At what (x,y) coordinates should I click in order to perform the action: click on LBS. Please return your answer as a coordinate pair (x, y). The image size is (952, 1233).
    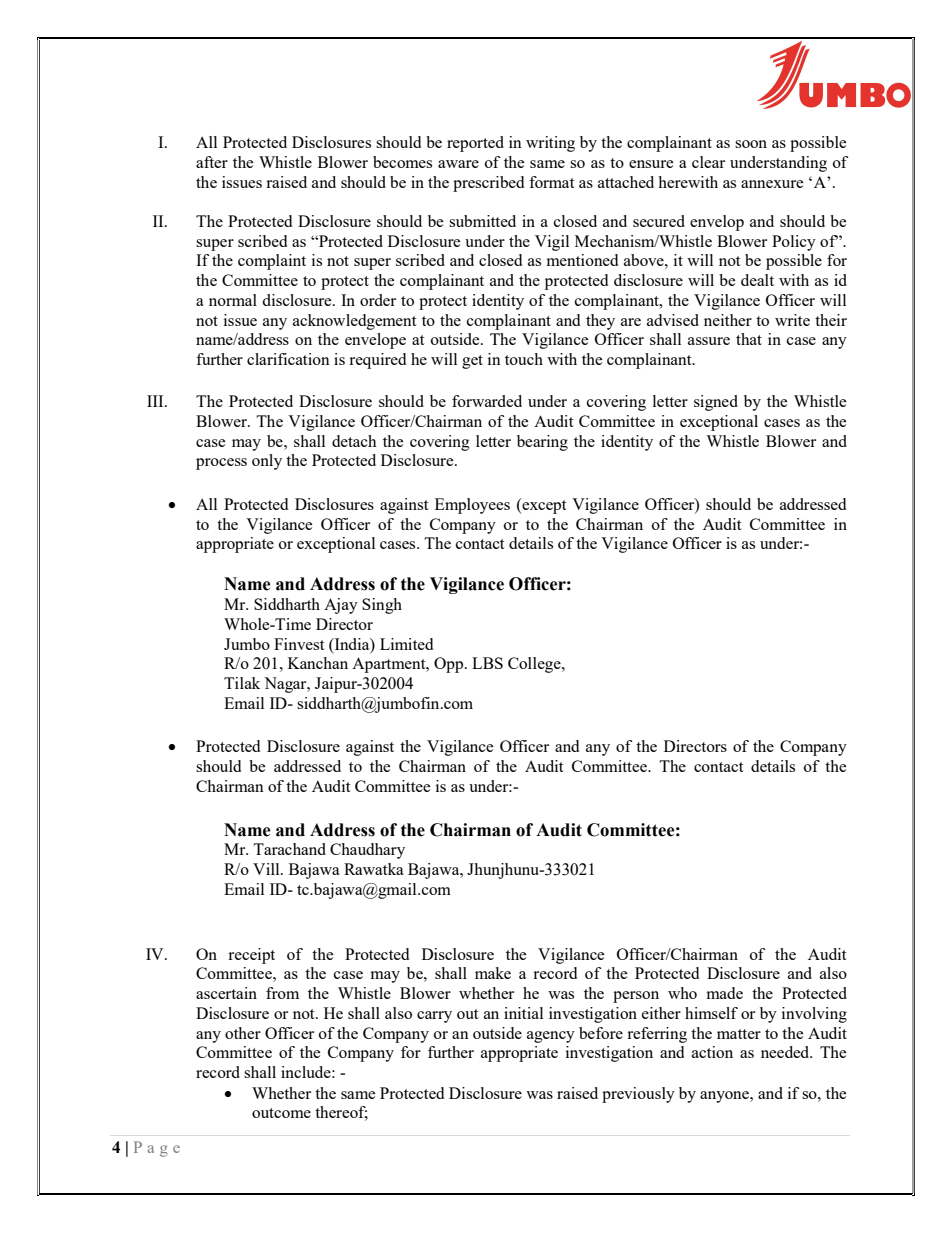
    Looking at the image, I should click on (487, 663).
